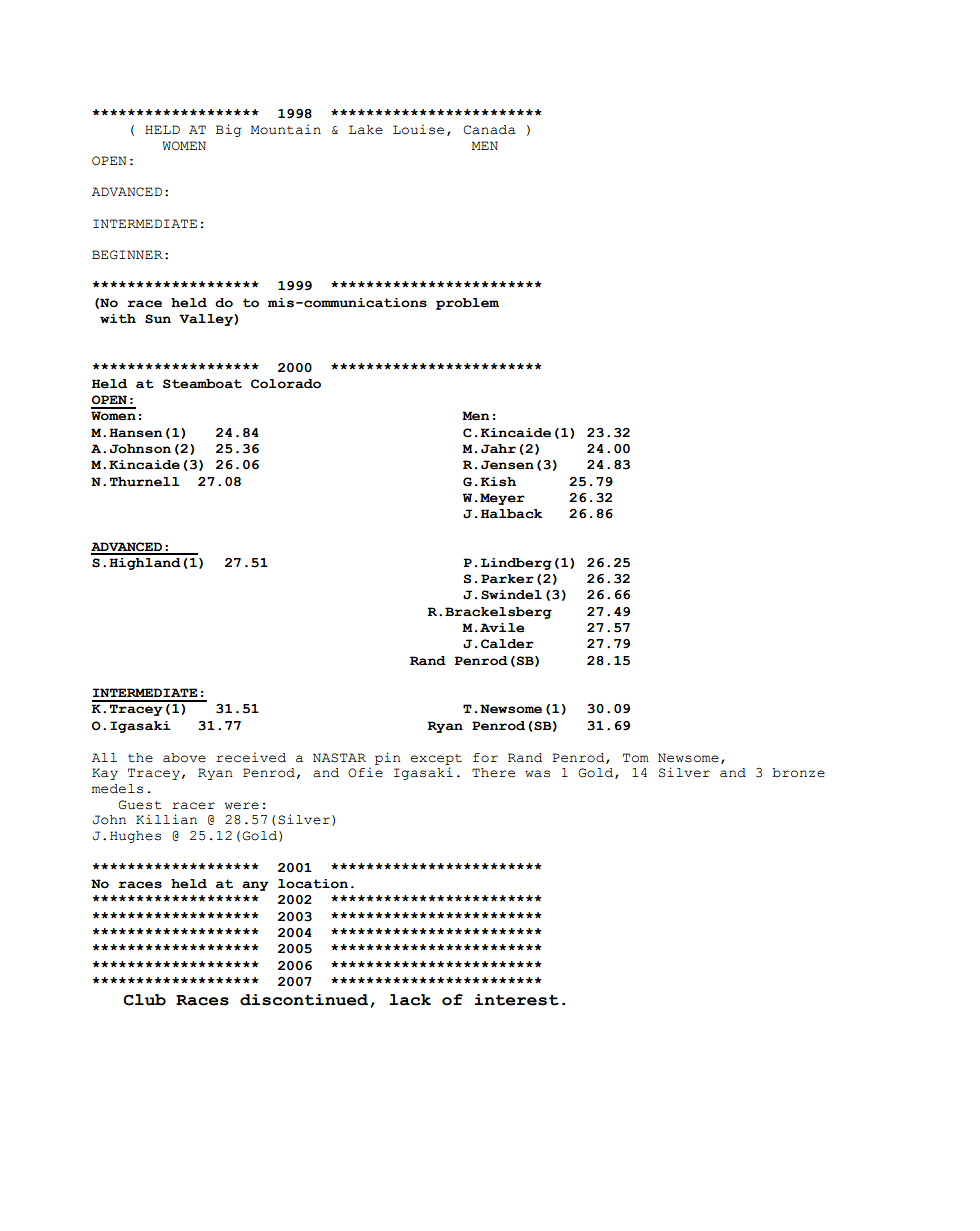 This screenshot has height=1231, width=980. Describe the element at coordinates (202, 384) in the screenshot. I see `Steamboat` at that location.
